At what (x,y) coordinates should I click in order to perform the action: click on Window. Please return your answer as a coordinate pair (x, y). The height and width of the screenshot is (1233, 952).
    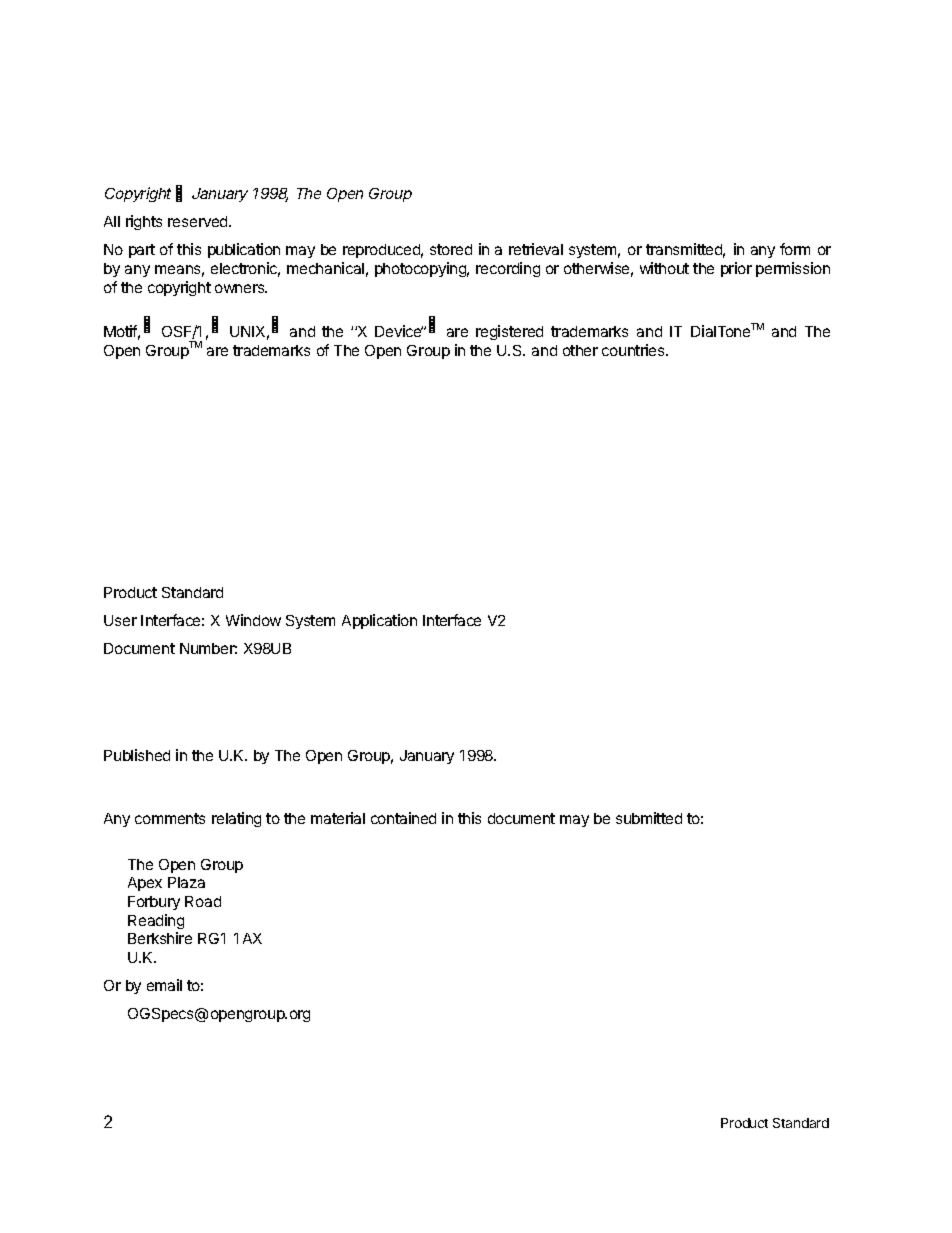
    Looking at the image, I should click on (253, 620).
